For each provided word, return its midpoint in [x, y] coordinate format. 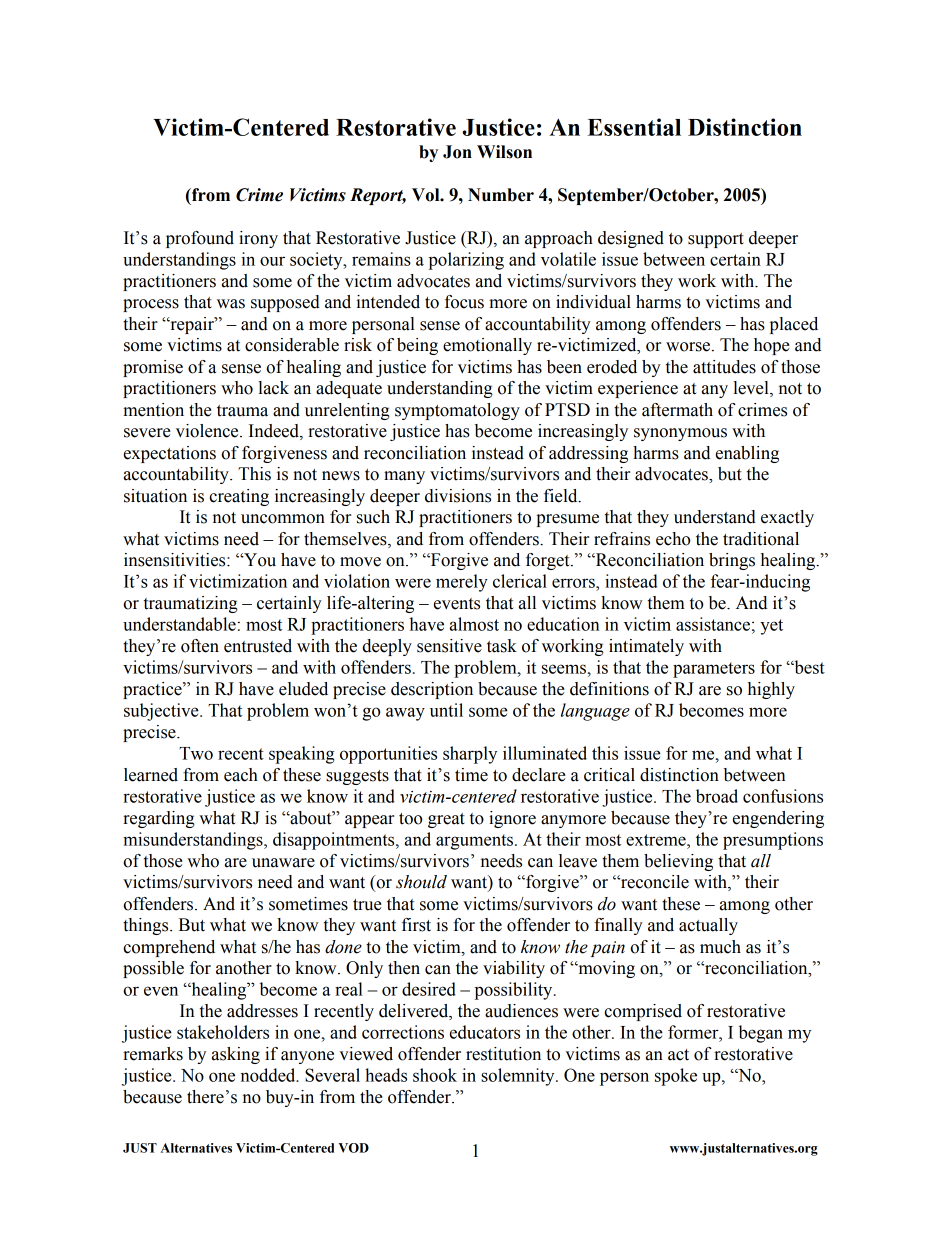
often [200, 646]
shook [435, 1075]
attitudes [724, 367]
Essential [634, 127]
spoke [676, 1077]
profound [200, 239]
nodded [269, 1075]
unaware [283, 863]
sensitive [449, 646]
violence [208, 431]
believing [678, 862]
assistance [713, 624]
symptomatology [457, 411]
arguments [474, 842]
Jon [457, 152]
